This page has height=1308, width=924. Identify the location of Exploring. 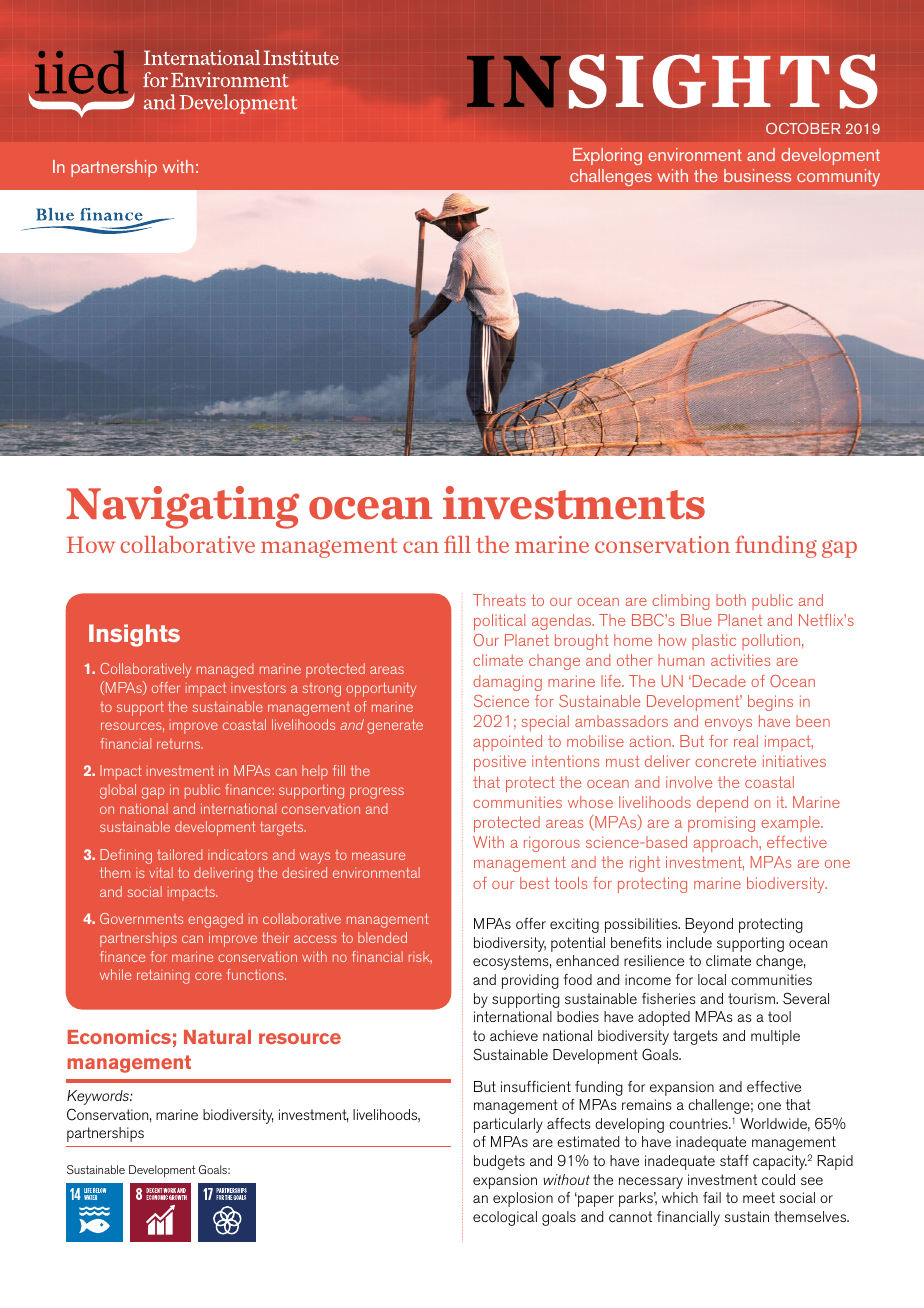
(607, 156).
